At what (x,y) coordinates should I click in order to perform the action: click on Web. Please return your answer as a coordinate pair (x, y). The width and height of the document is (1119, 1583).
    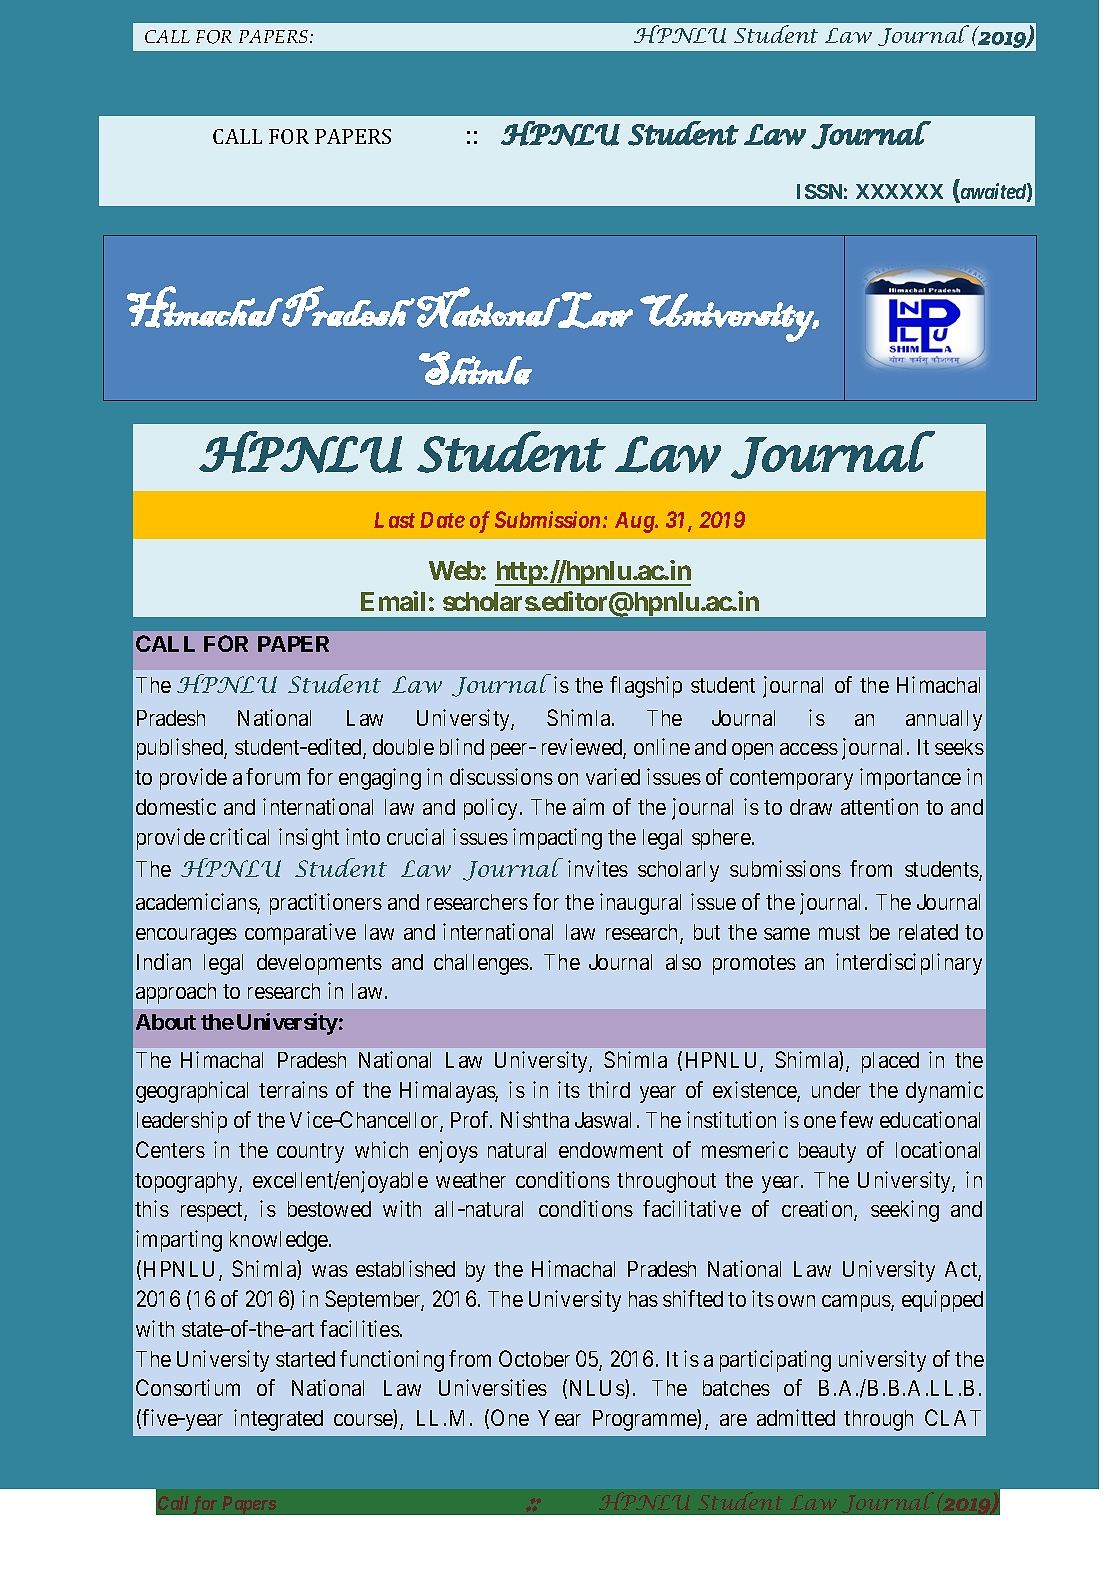
    Looking at the image, I should click on (455, 570).
